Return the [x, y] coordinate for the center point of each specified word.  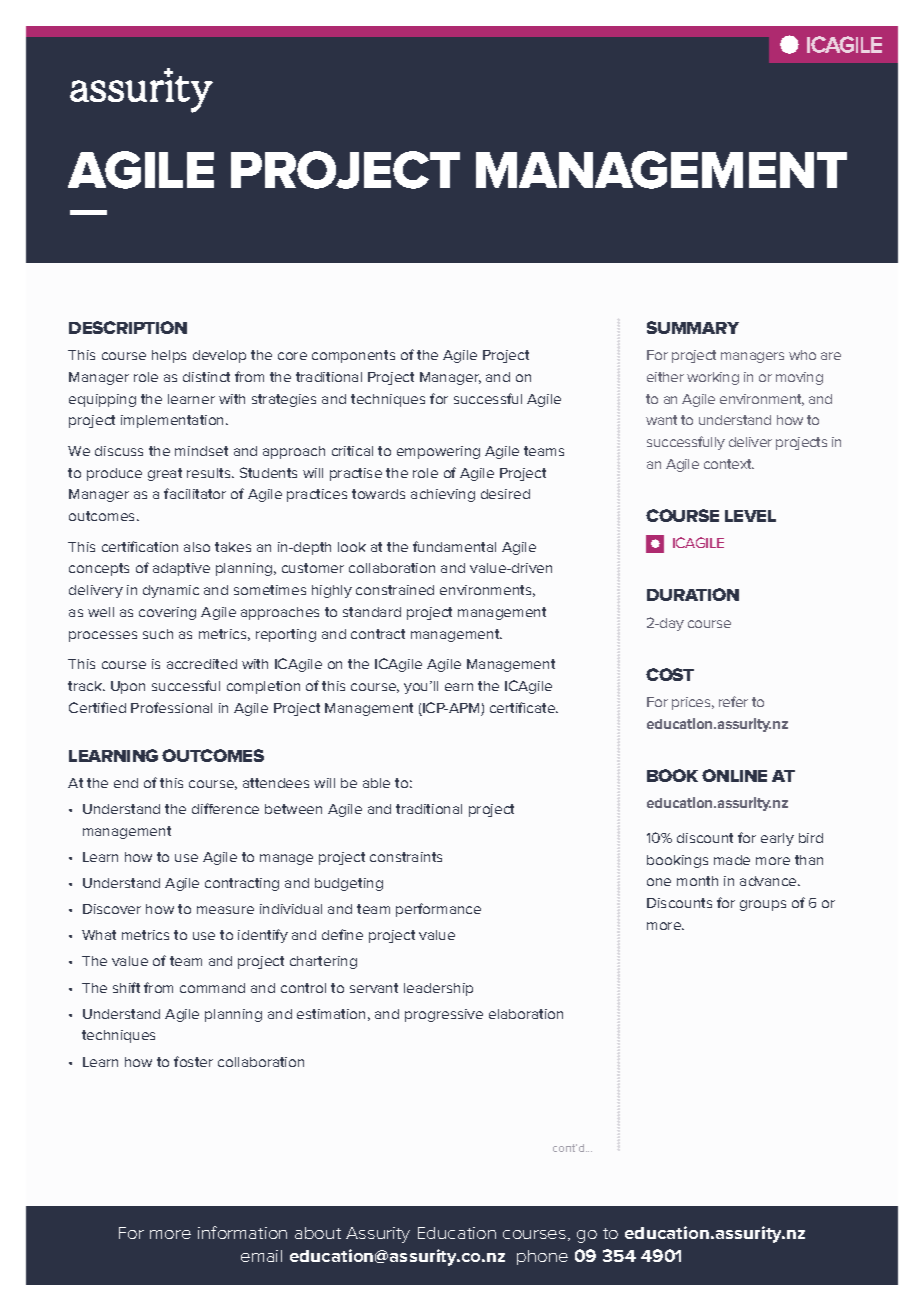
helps [169, 356]
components [353, 356]
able [376, 783]
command [212, 988]
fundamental [454, 546]
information [242, 1232]
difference [225, 808]
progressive [444, 1015]
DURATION [693, 594]
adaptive [181, 569]
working [713, 378]
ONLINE [734, 775]
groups [763, 905]
